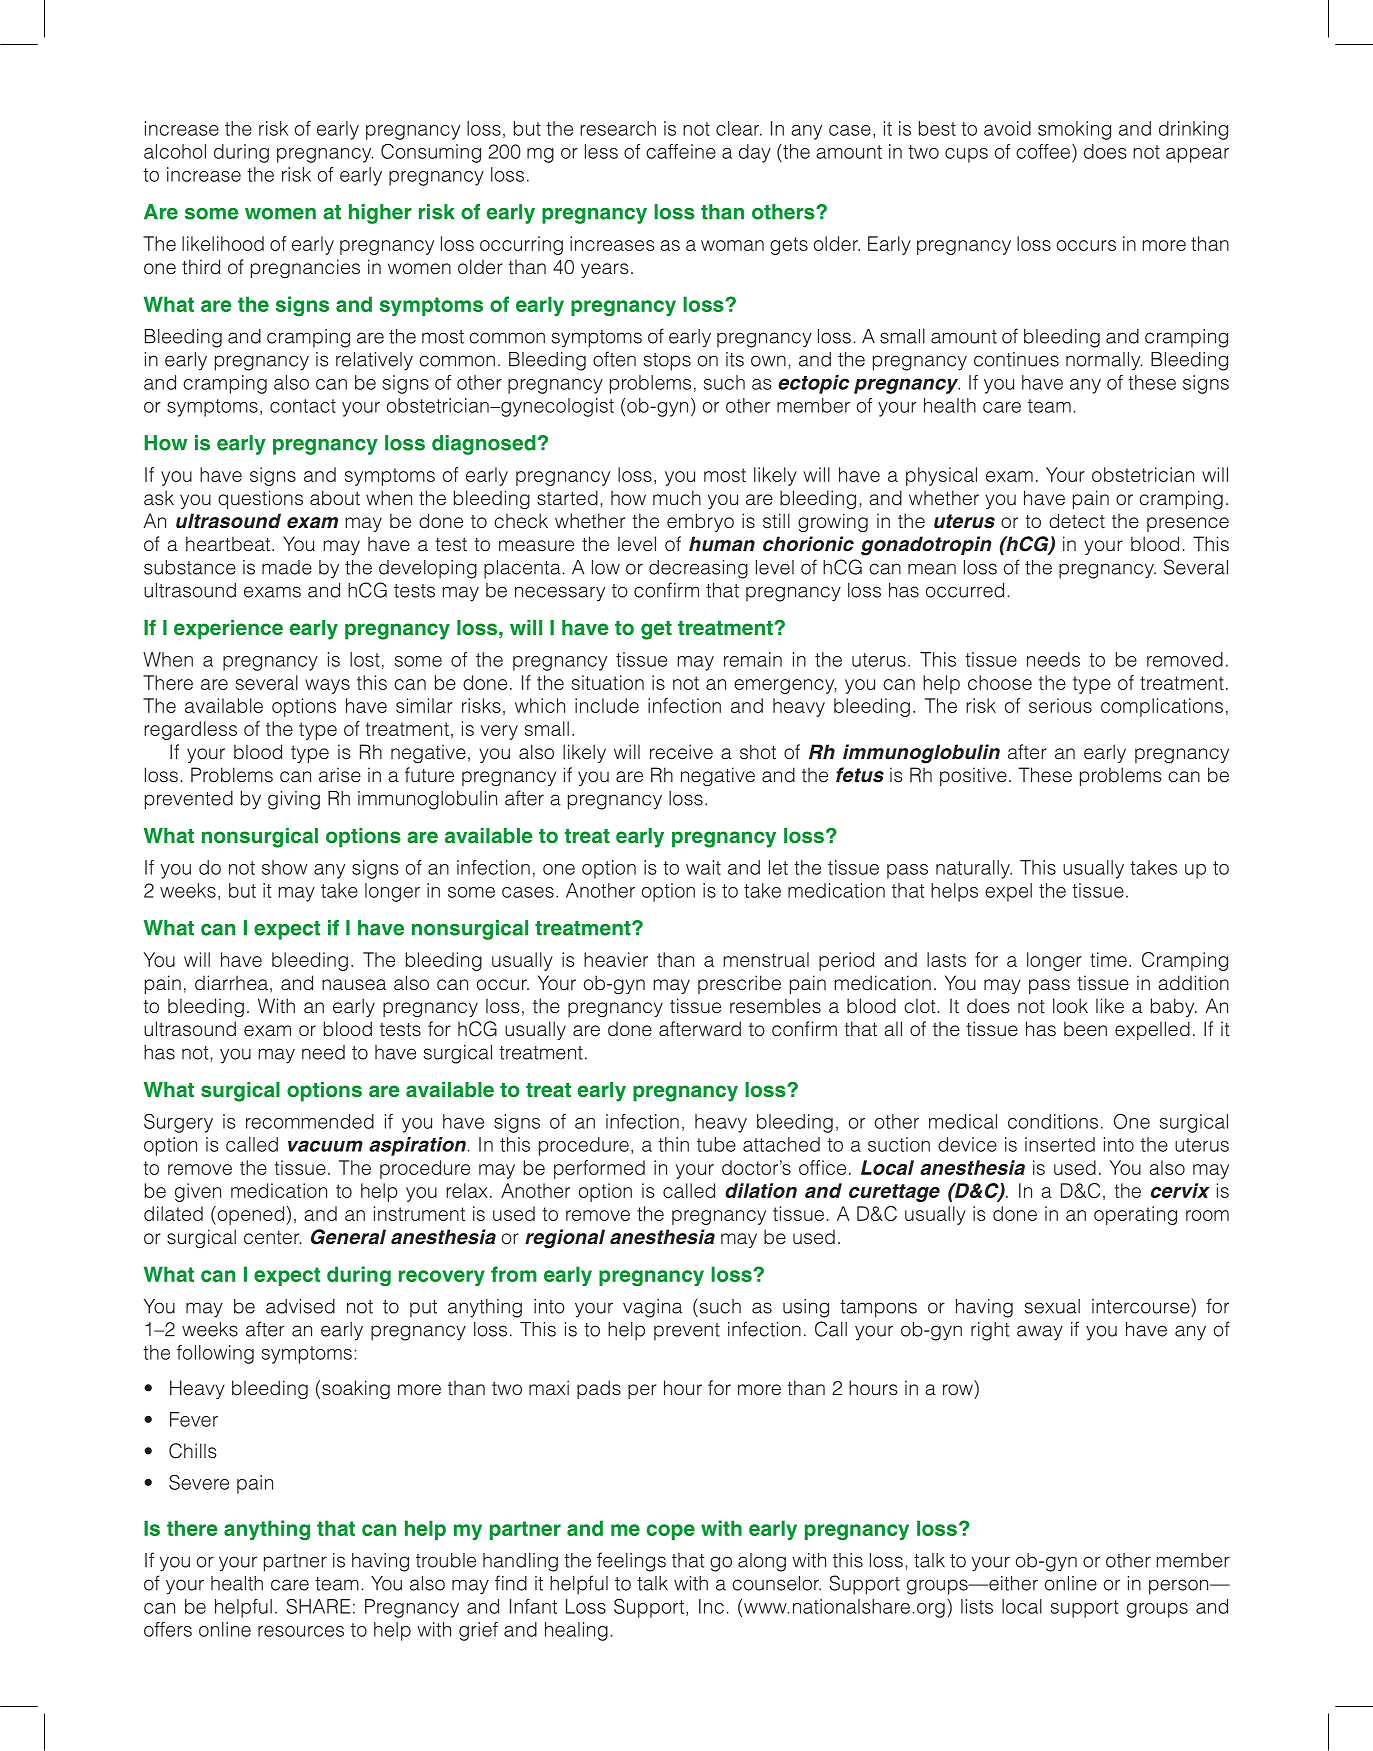  Describe the element at coordinates (1085, 1029) in the page. I see `been` at that location.
